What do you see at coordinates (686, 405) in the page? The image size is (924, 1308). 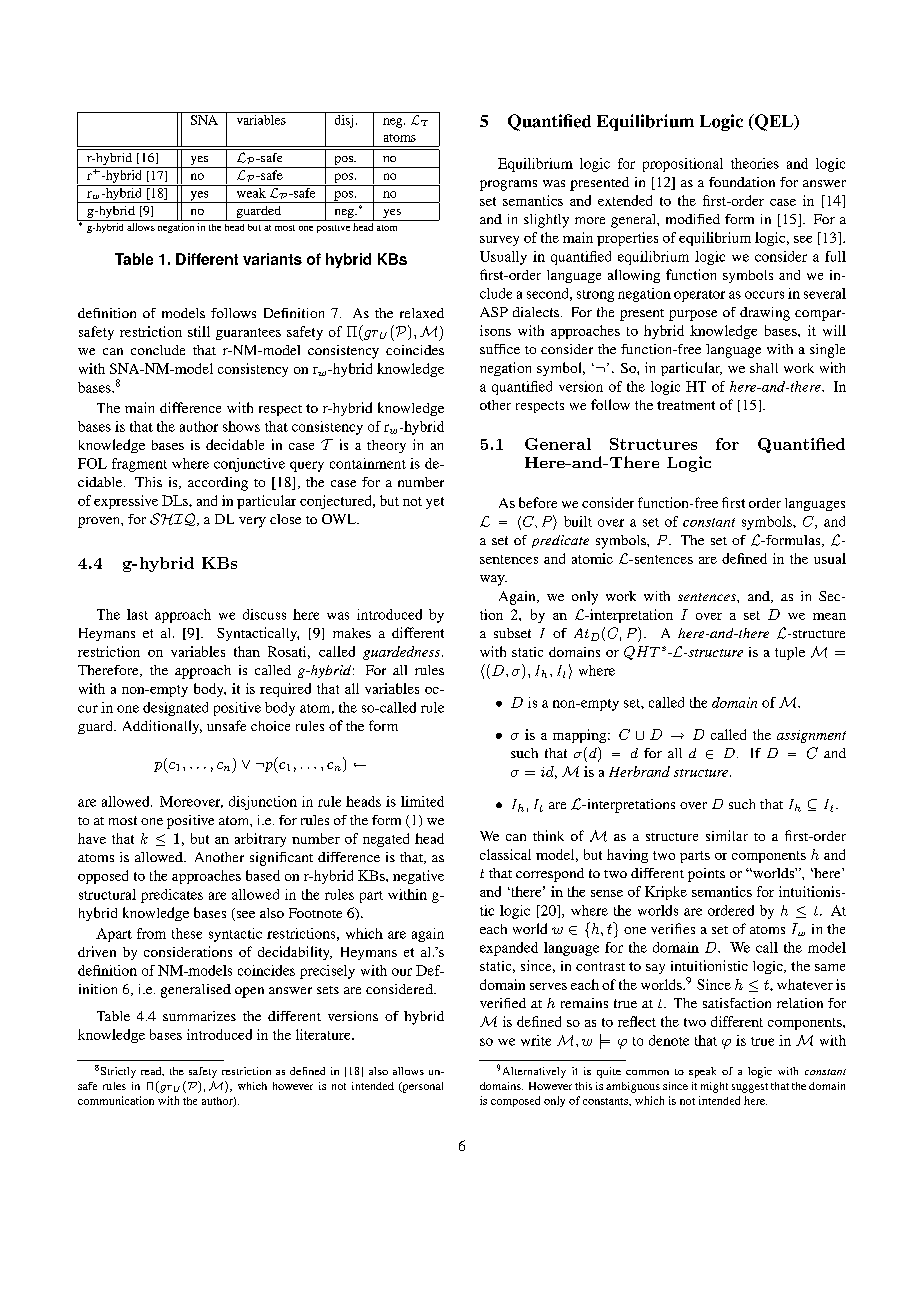 I see `treatment` at bounding box center [686, 405].
